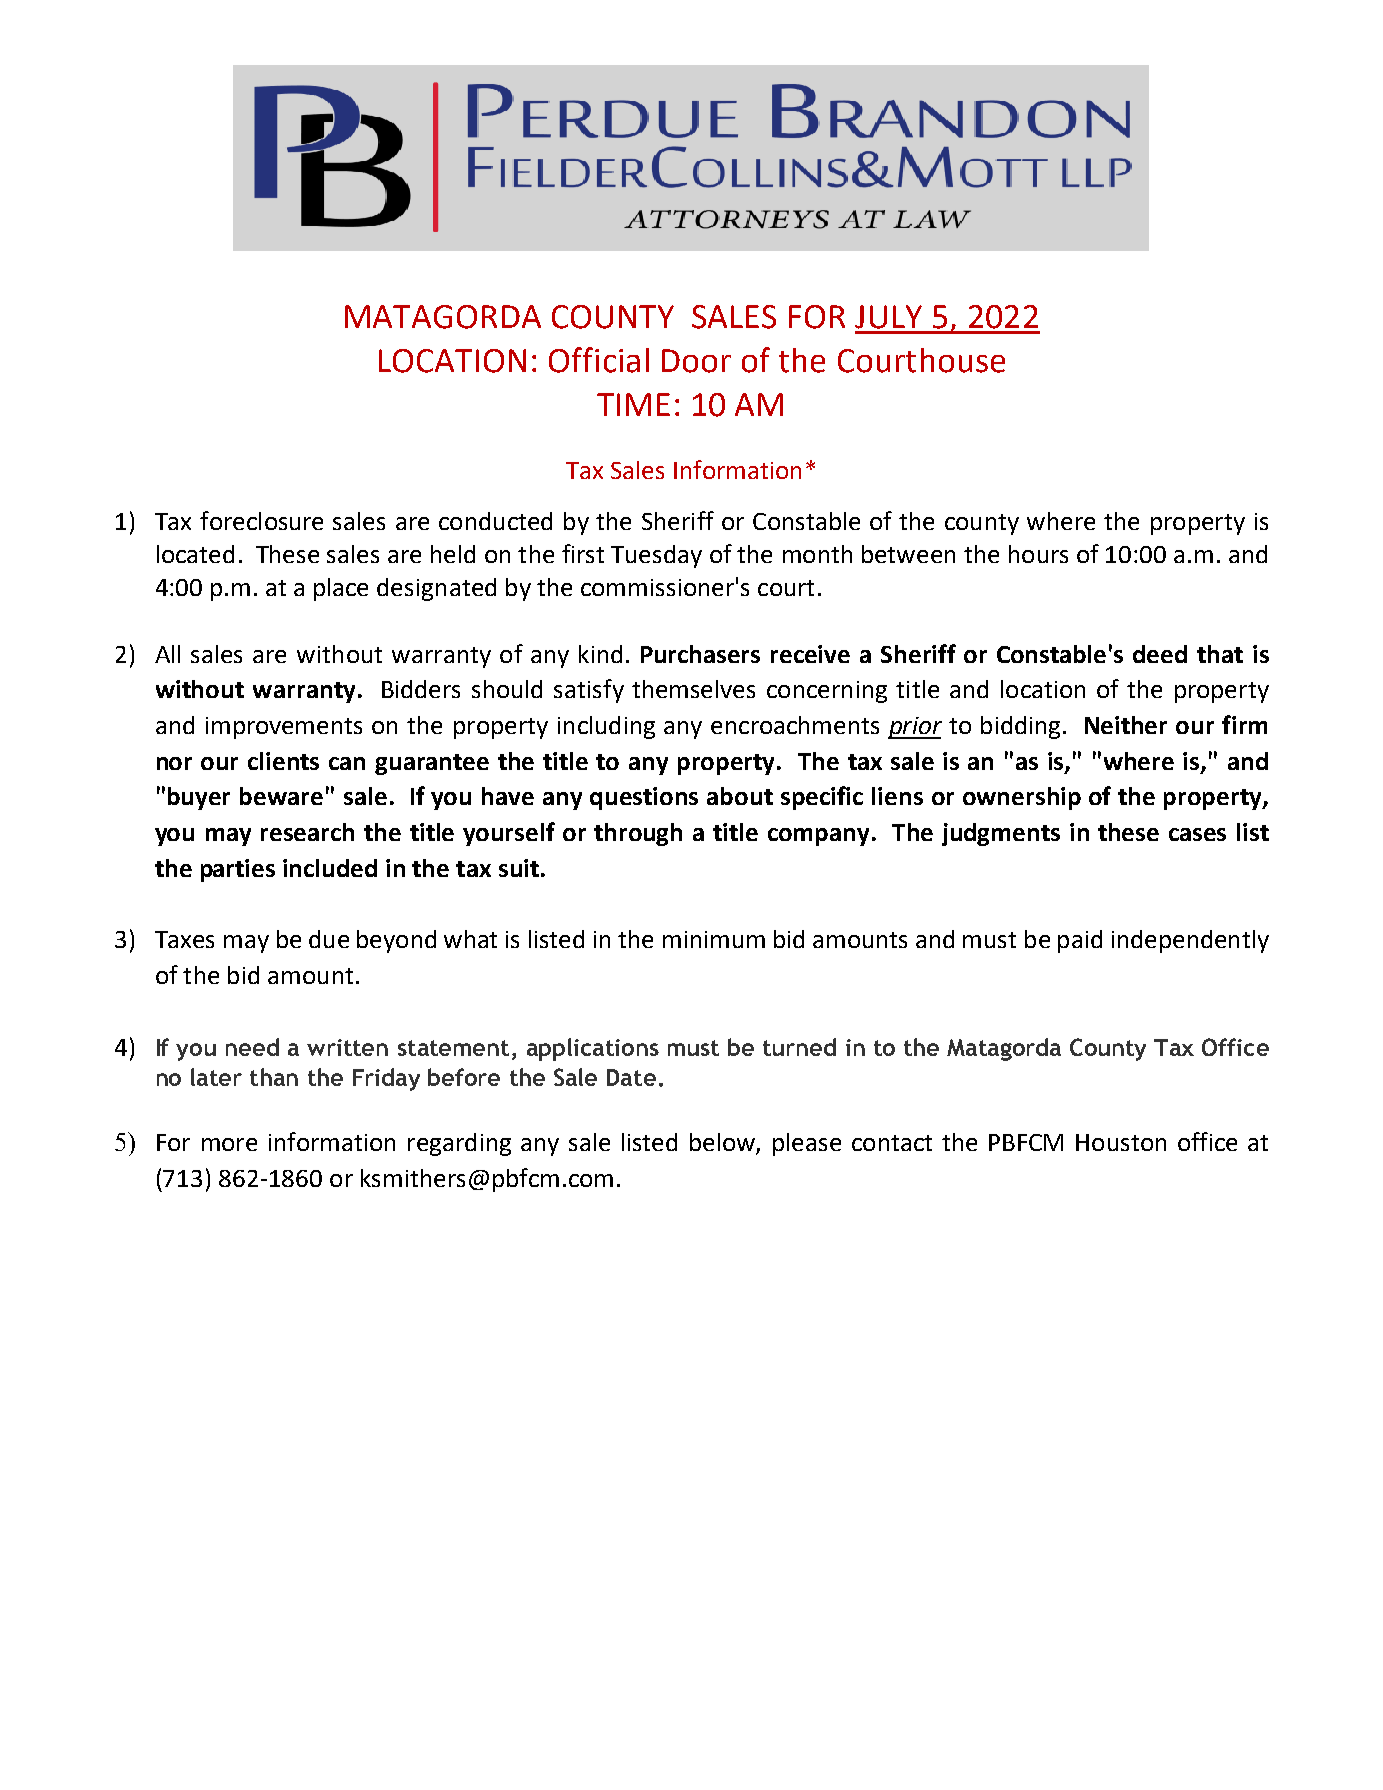  What do you see at coordinates (229, 1144) in the page?
I see `more` at bounding box center [229, 1144].
